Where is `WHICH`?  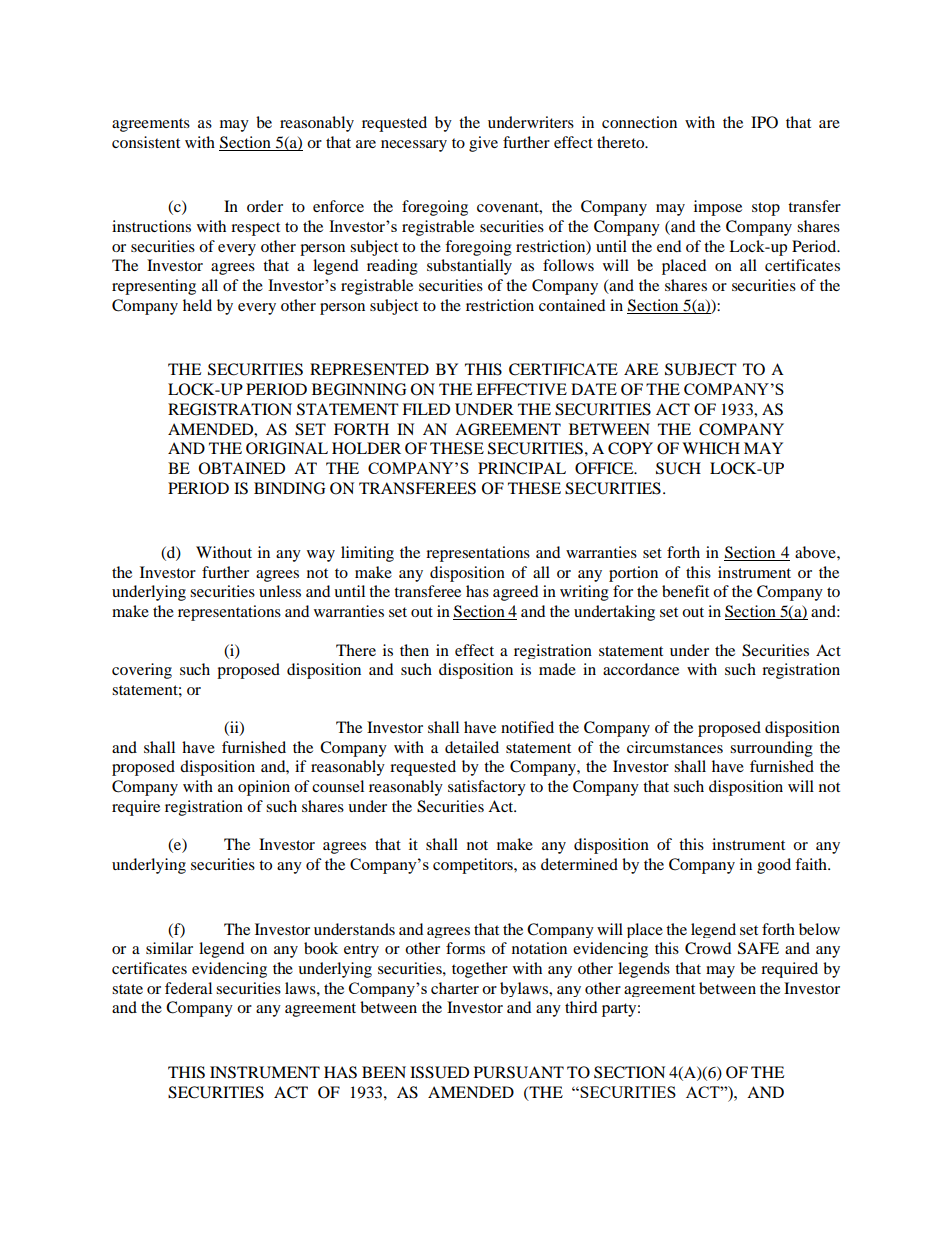
WHICH is located at coordinates (711, 448).
